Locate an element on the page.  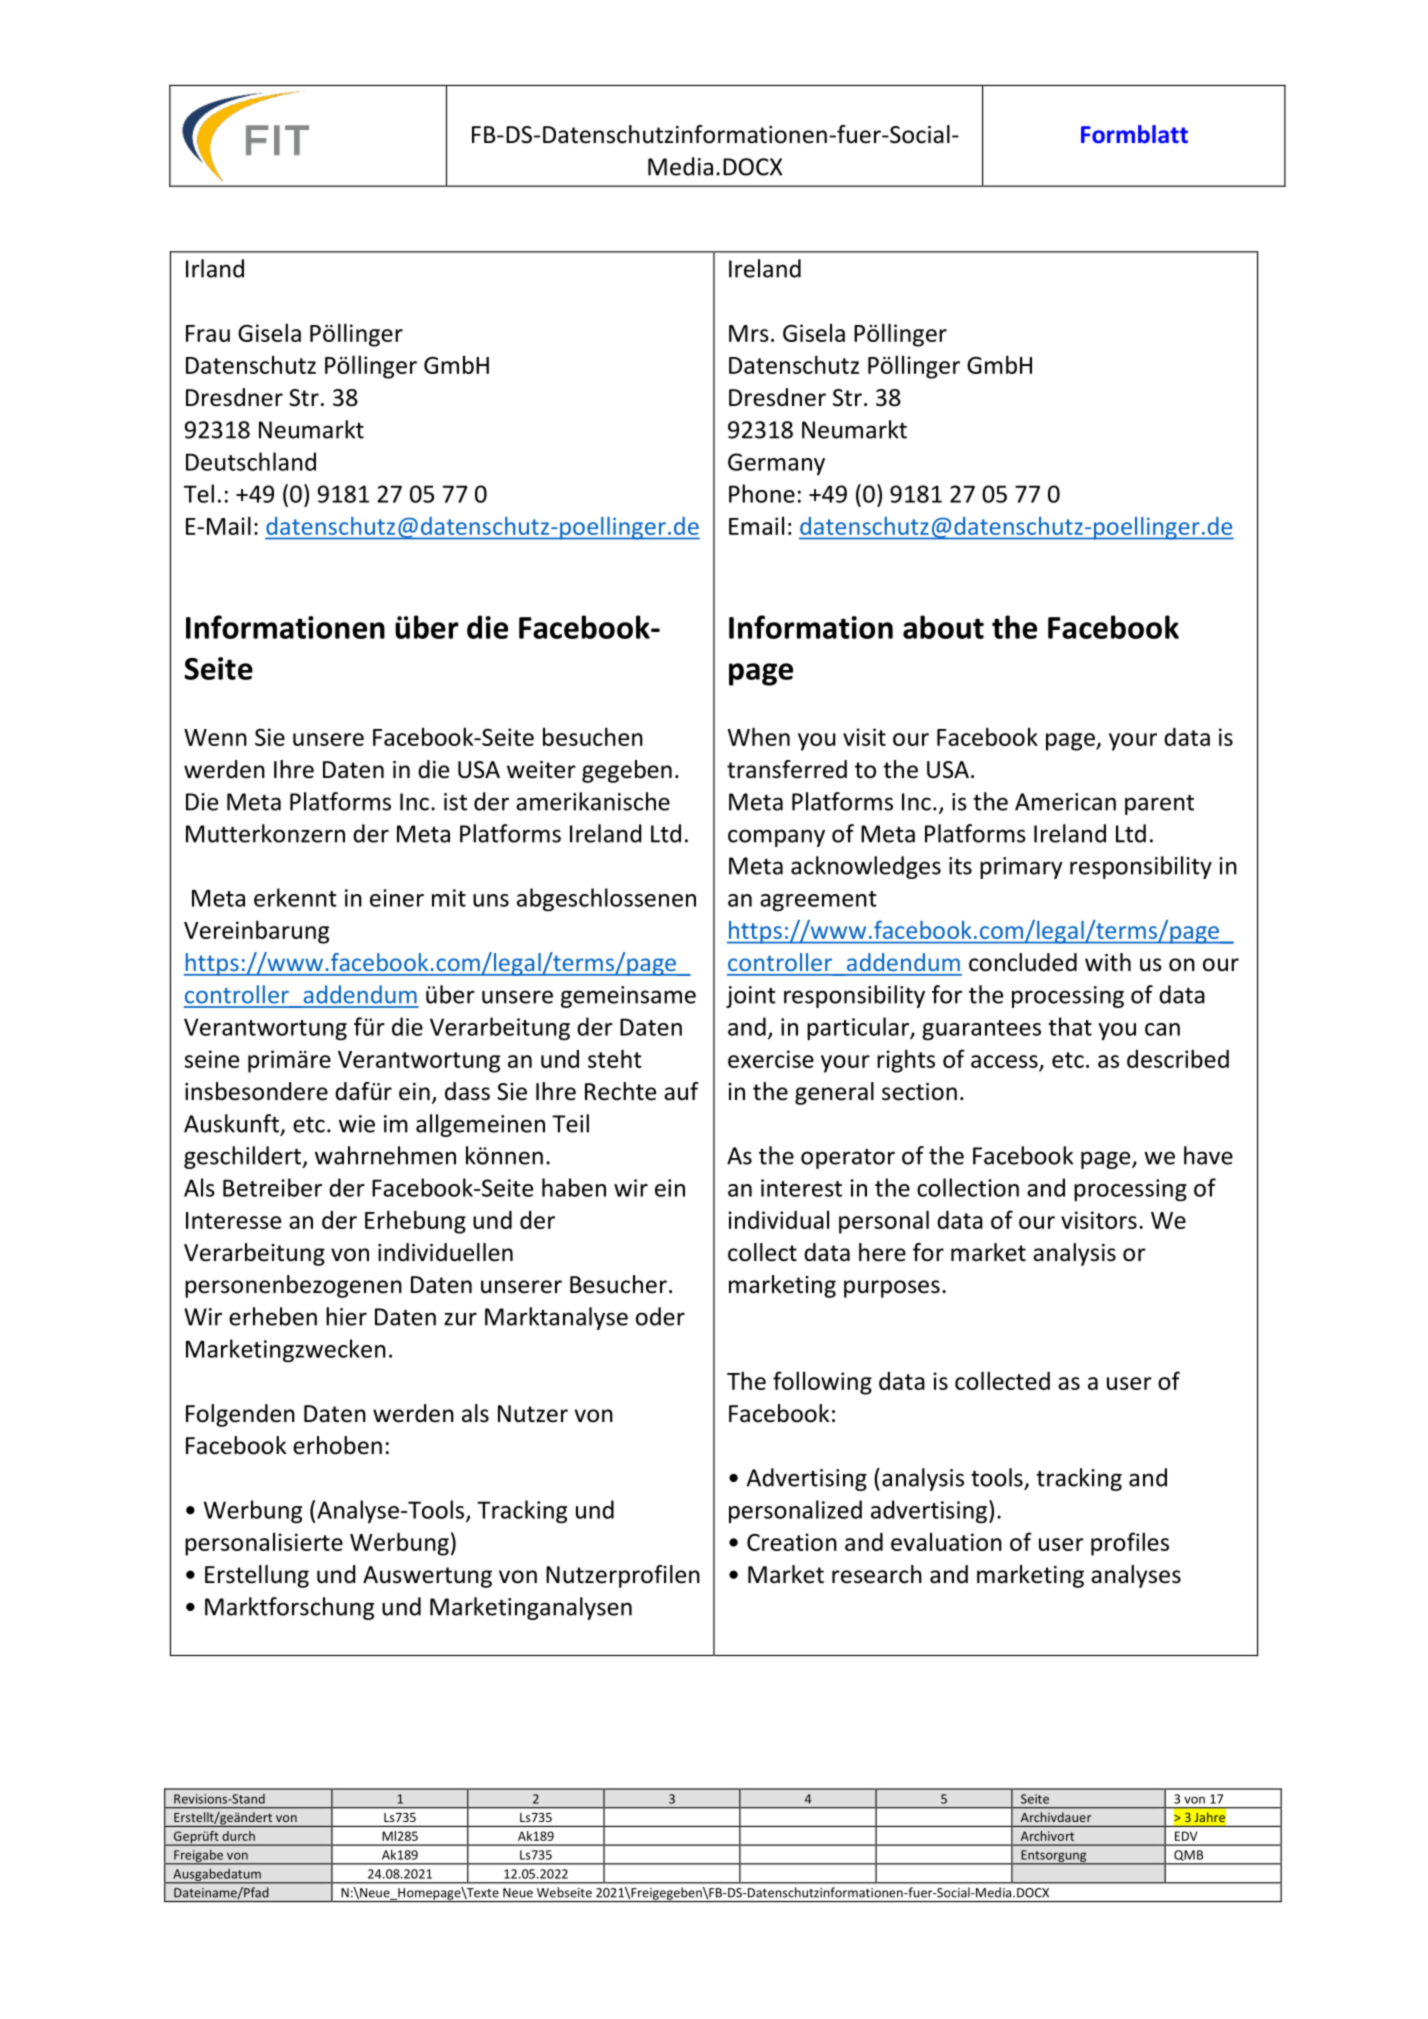
auf is located at coordinates (681, 1091).
